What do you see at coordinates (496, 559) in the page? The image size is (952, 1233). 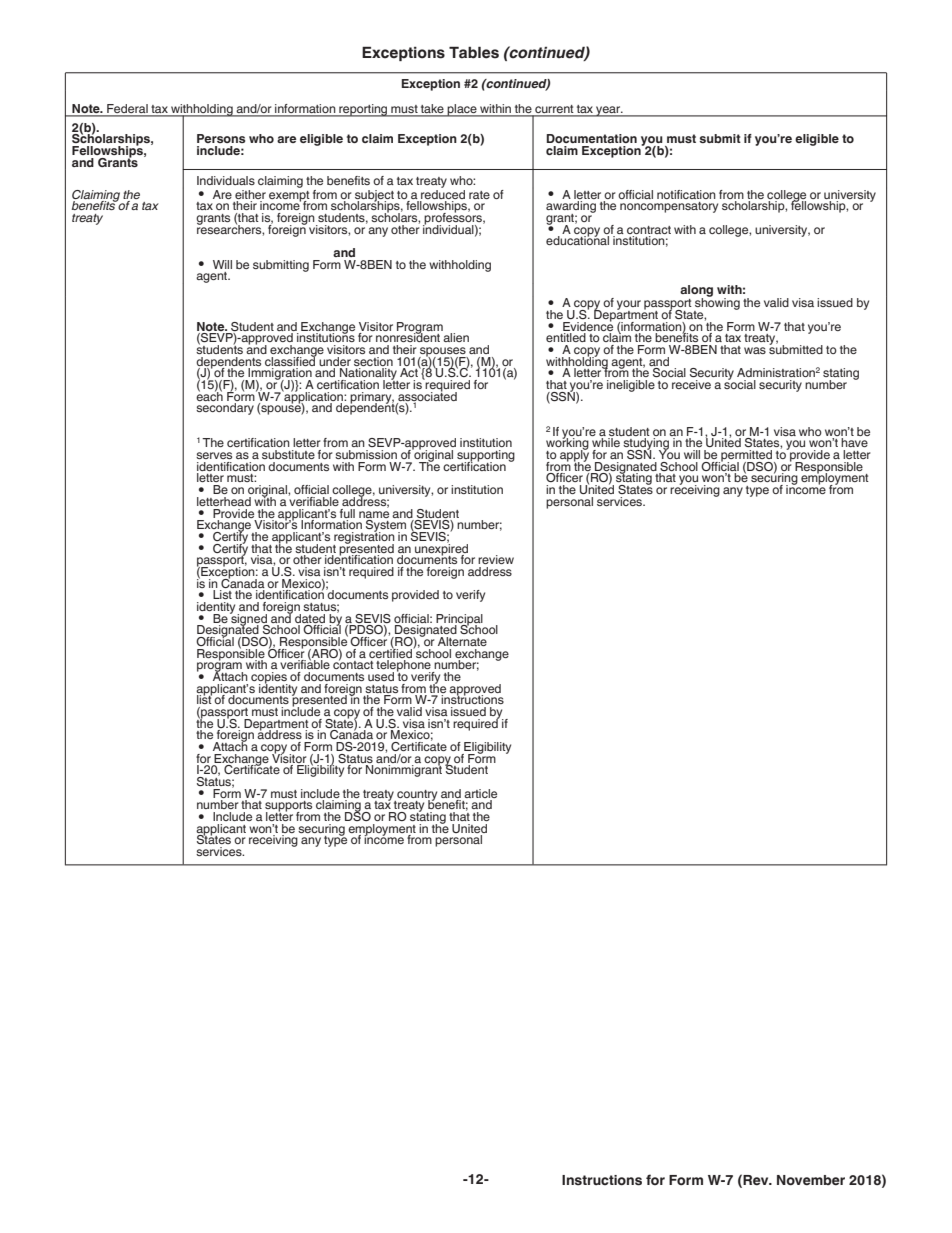 I see `review` at bounding box center [496, 559].
